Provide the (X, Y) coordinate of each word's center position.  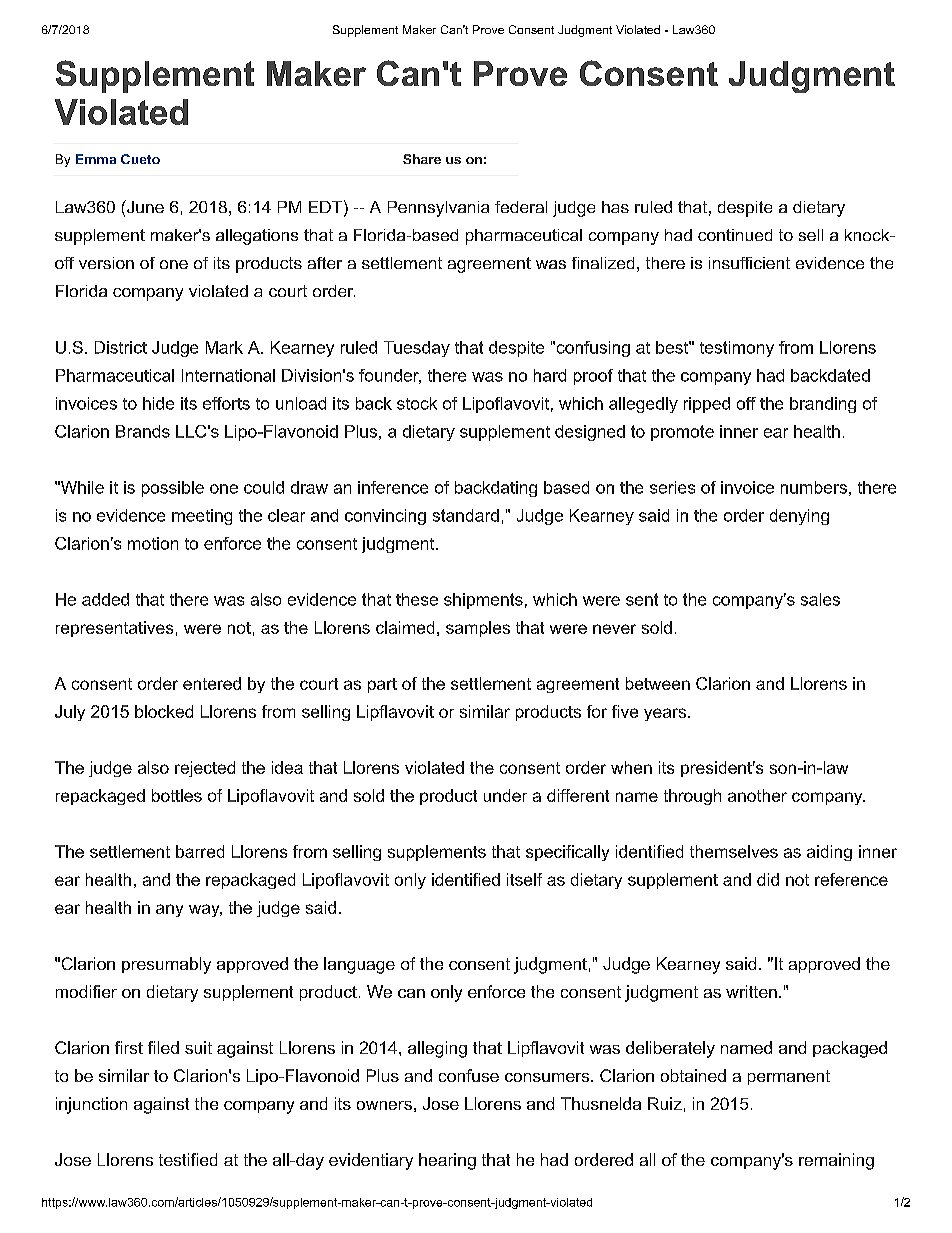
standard (466, 515)
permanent (789, 1077)
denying (799, 517)
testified (188, 1159)
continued (735, 235)
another (757, 795)
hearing (447, 1161)
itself (524, 879)
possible (173, 489)
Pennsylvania (438, 209)
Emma (96, 159)
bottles (177, 795)
